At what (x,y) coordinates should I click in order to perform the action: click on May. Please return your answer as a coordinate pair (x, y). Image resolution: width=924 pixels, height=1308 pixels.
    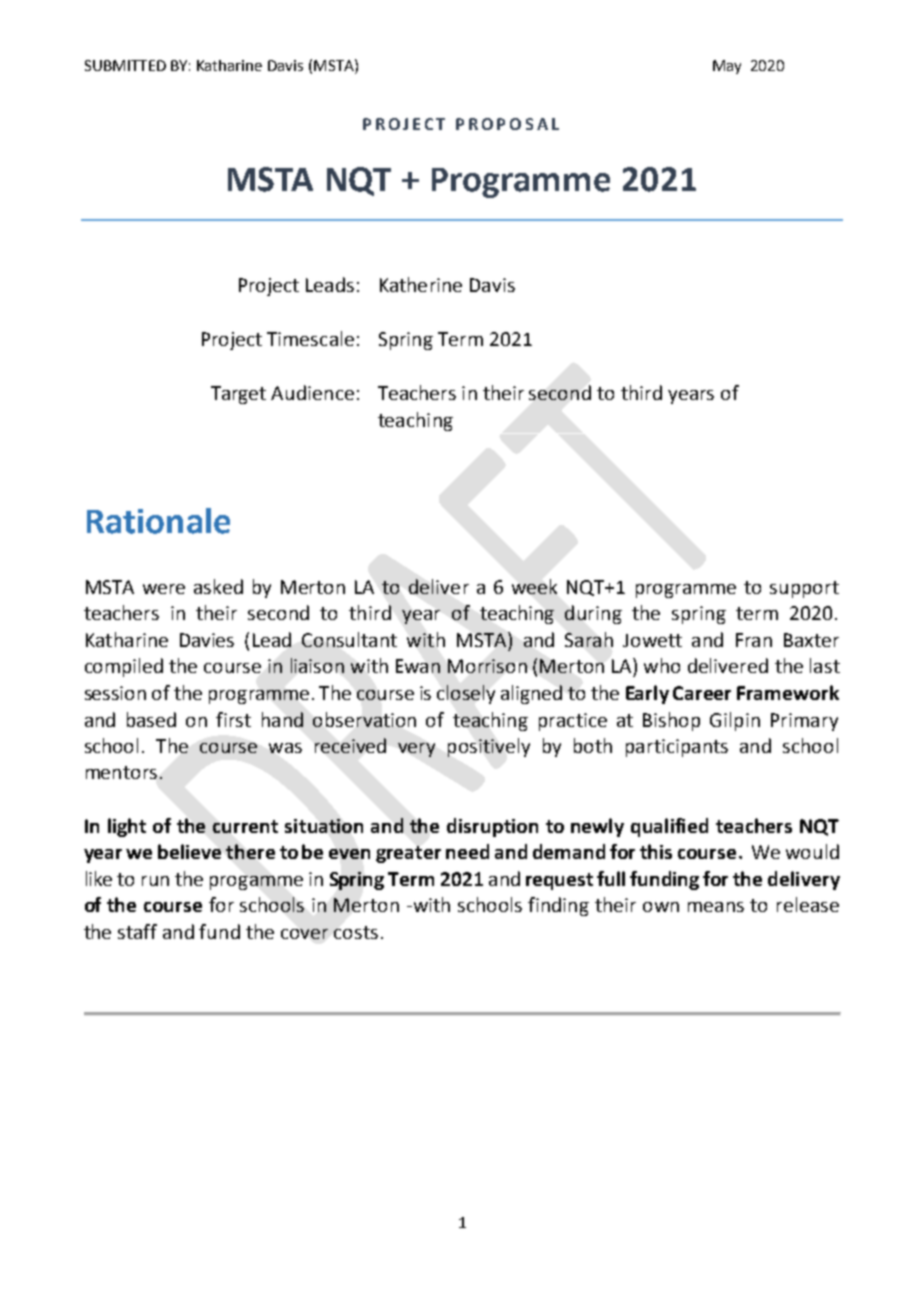
    Looking at the image, I should click on (727, 67).
